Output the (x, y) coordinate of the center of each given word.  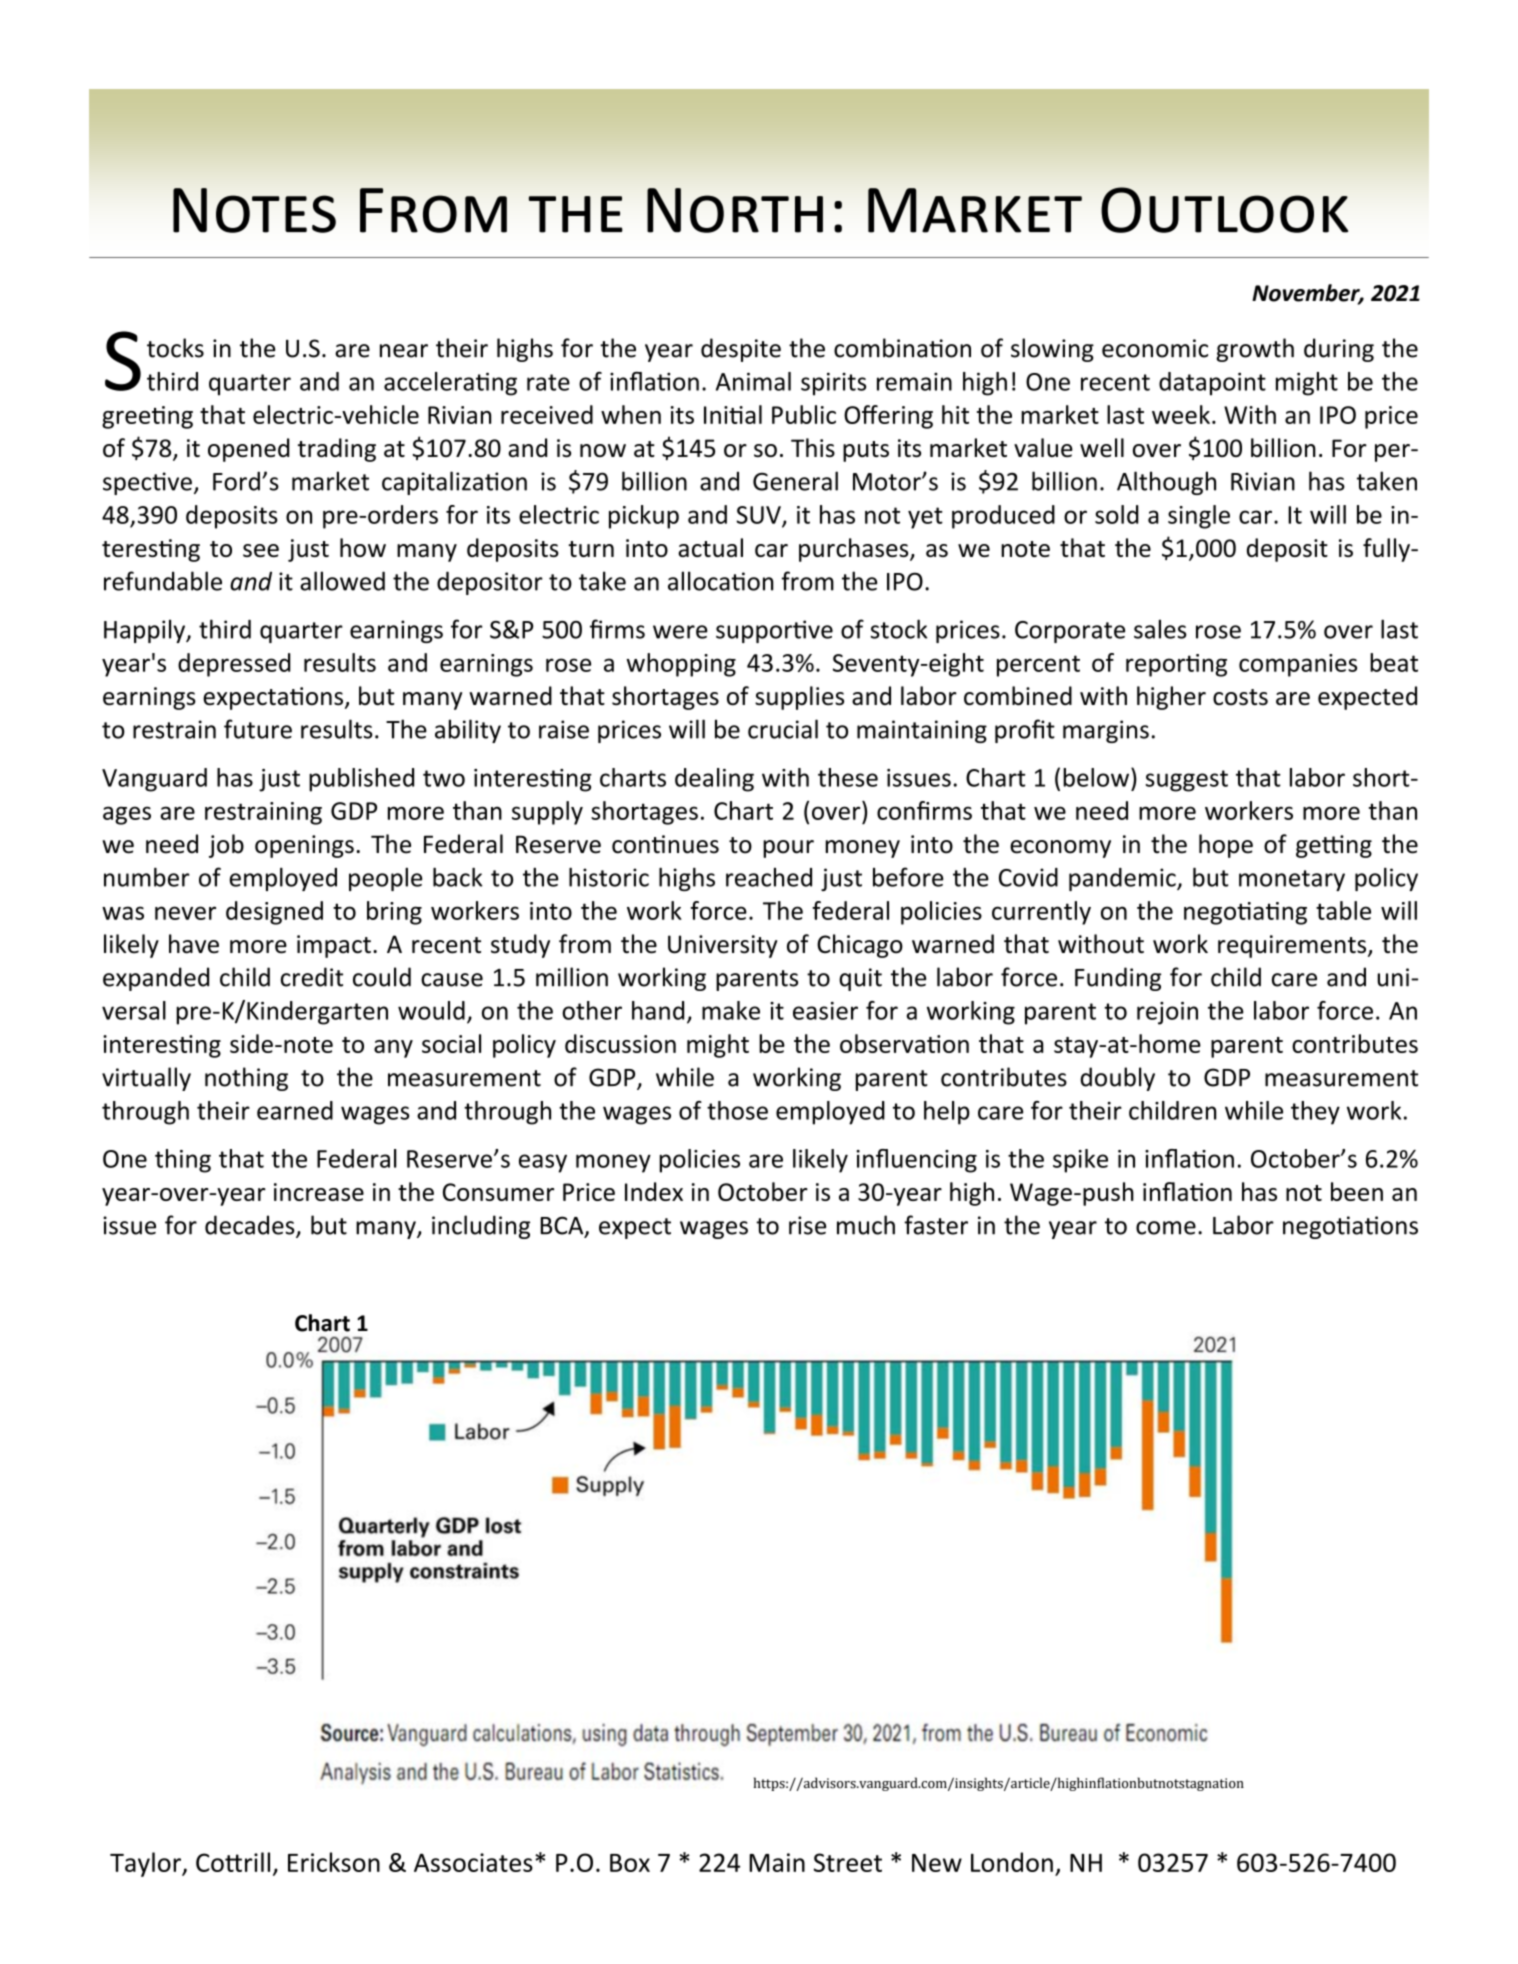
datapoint (1212, 384)
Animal (753, 381)
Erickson (334, 1862)
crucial (783, 729)
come (1166, 1228)
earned (295, 1110)
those (737, 1110)
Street (848, 1862)
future (258, 729)
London (1012, 1862)
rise (807, 1225)
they (1315, 1113)
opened (249, 450)
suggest (1186, 781)
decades (251, 1226)
